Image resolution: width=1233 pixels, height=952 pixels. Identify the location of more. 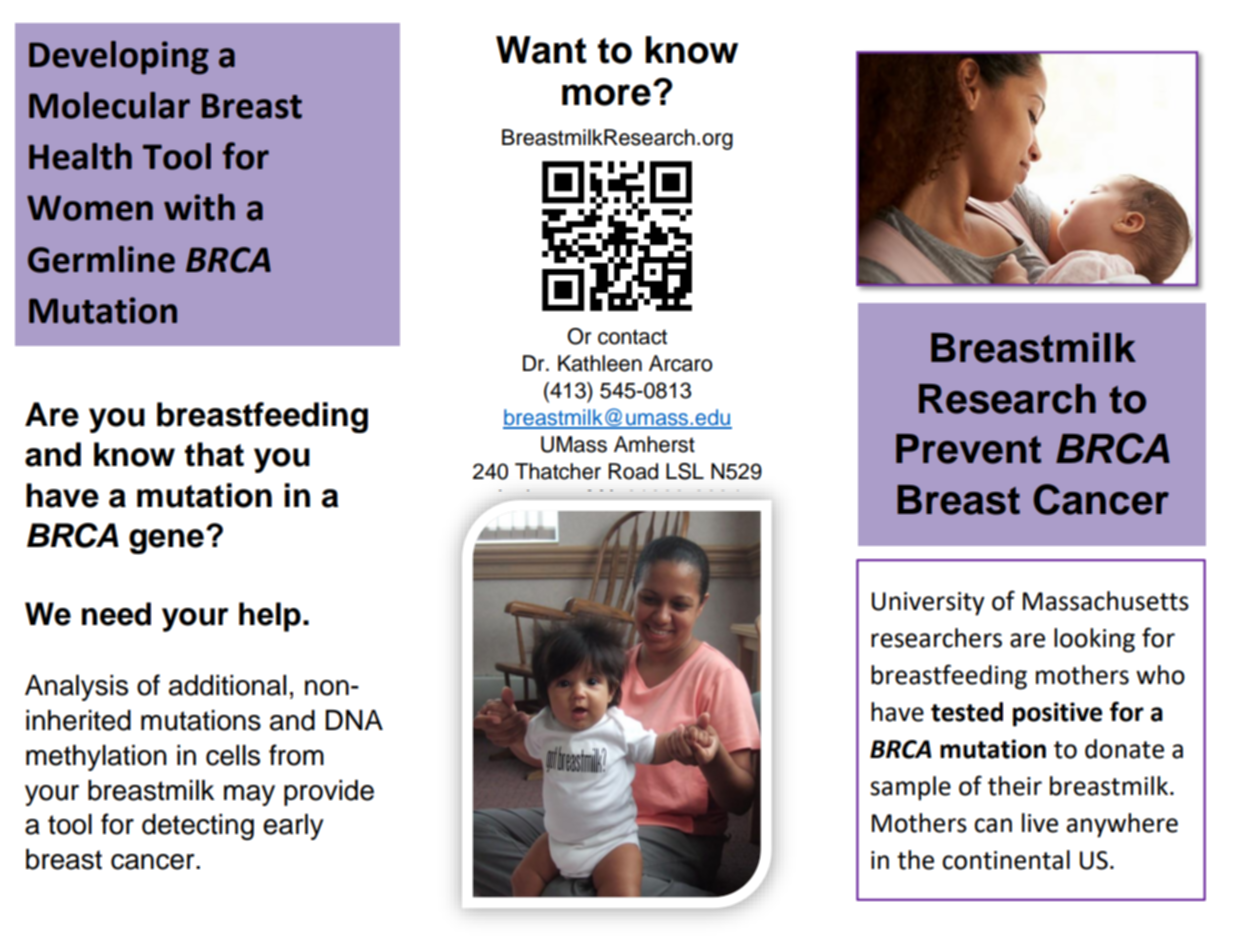
(606, 95).
